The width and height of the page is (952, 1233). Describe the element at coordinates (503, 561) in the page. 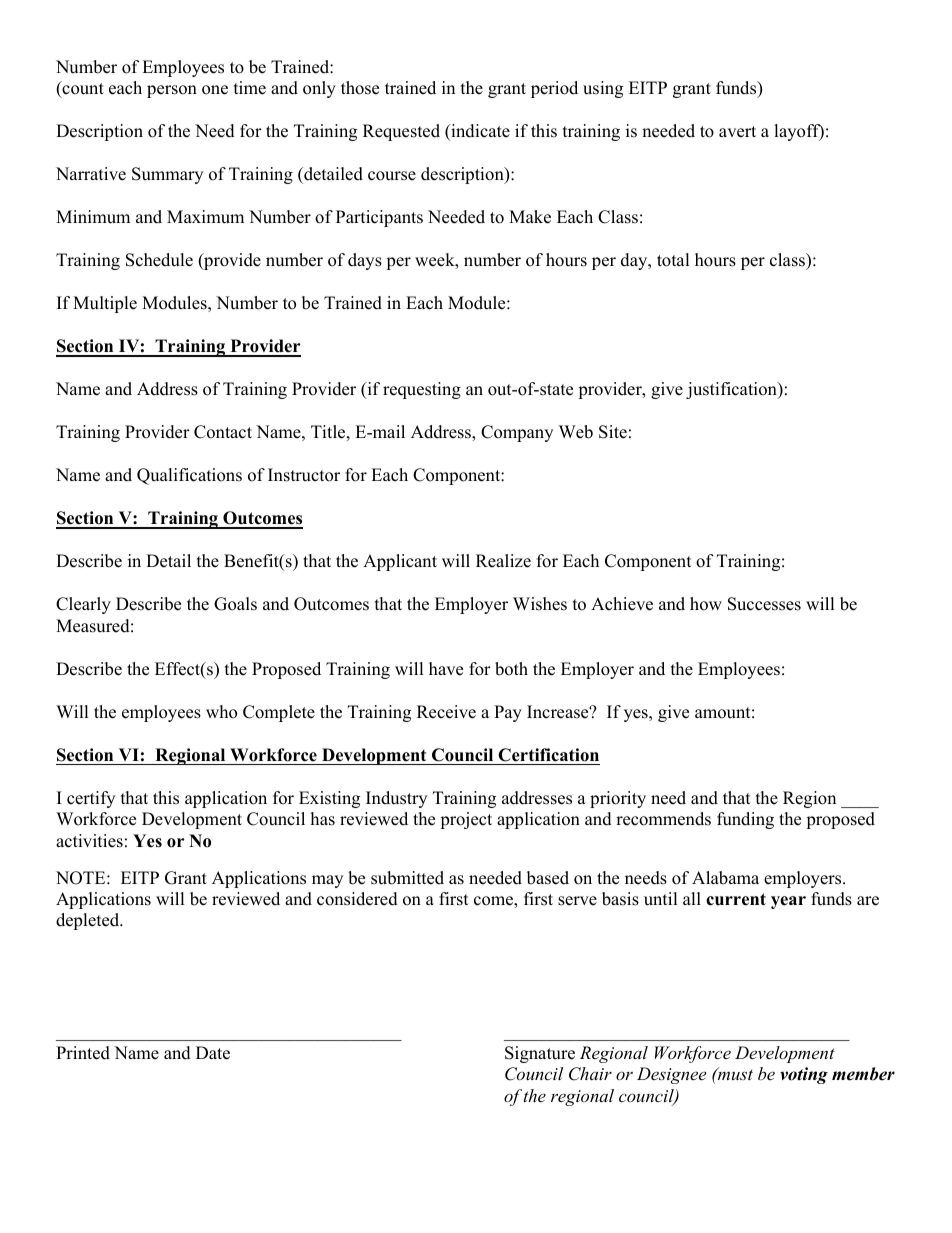

I see `Realize` at that location.
